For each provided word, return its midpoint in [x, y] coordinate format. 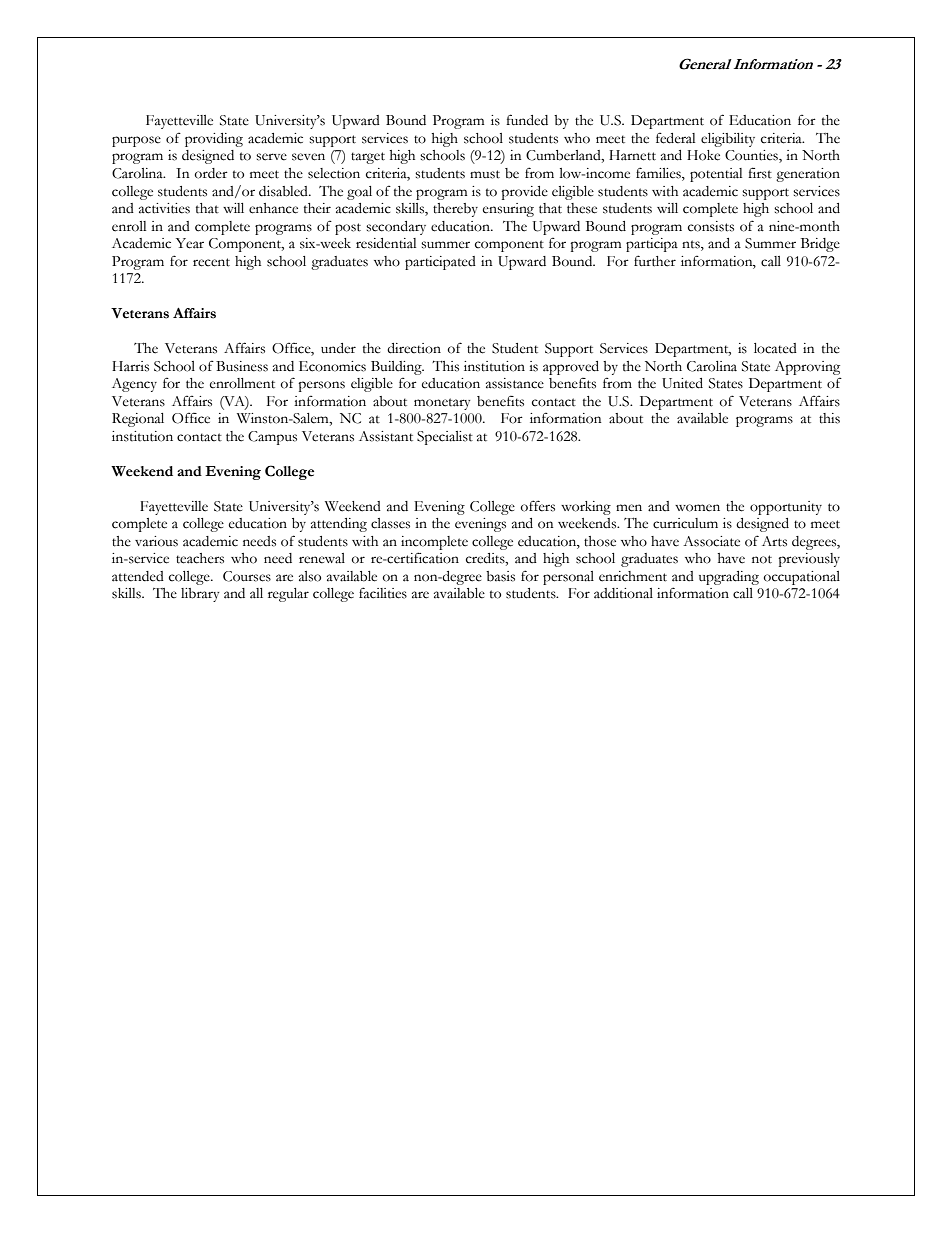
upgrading [729, 578]
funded [527, 120]
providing [214, 140]
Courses [247, 576]
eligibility [728, 140]
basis [500, 576]
